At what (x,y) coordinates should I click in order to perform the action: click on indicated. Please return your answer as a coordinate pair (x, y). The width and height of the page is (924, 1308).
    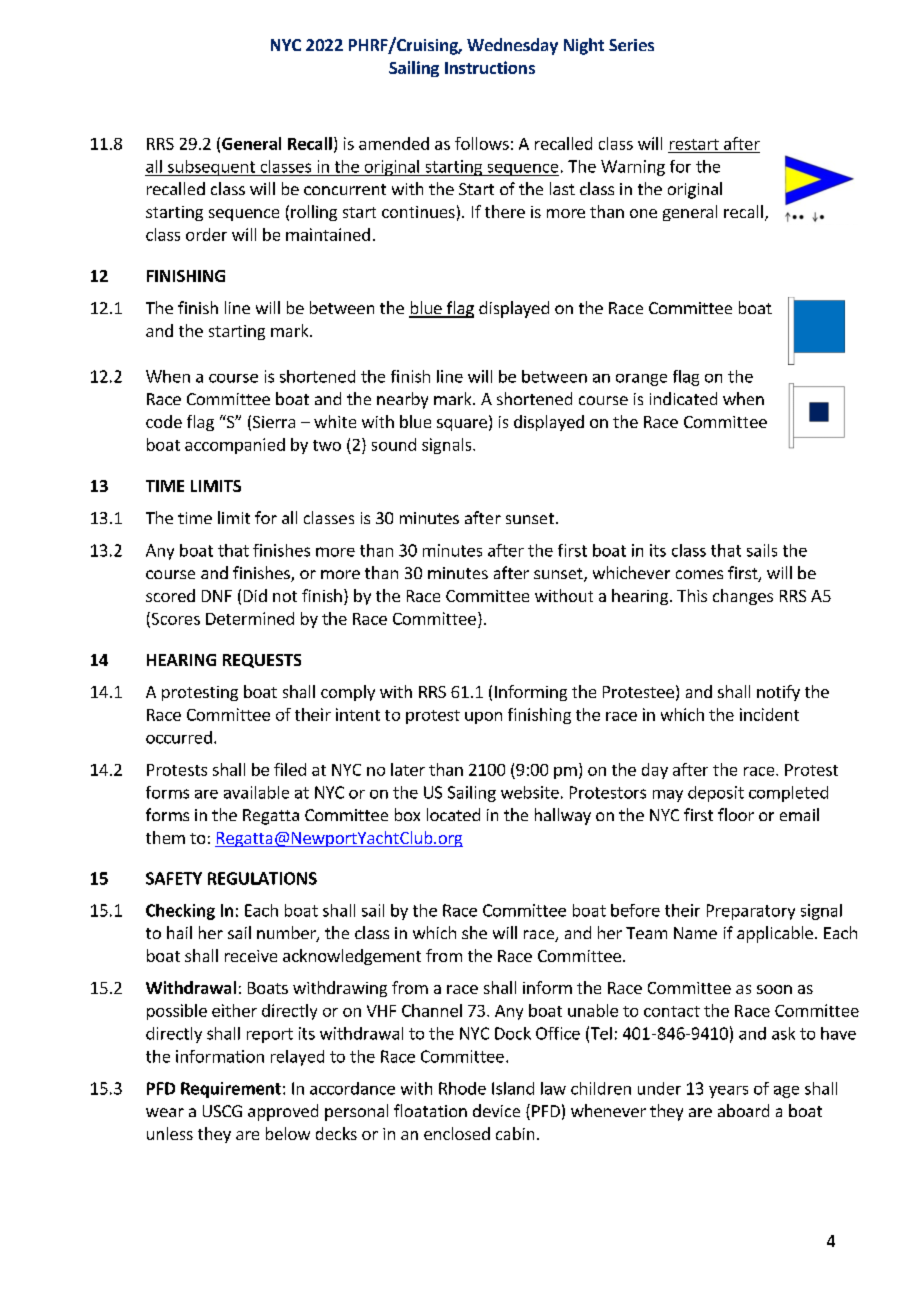
    Looking at the image, I should click on (683, 398).
